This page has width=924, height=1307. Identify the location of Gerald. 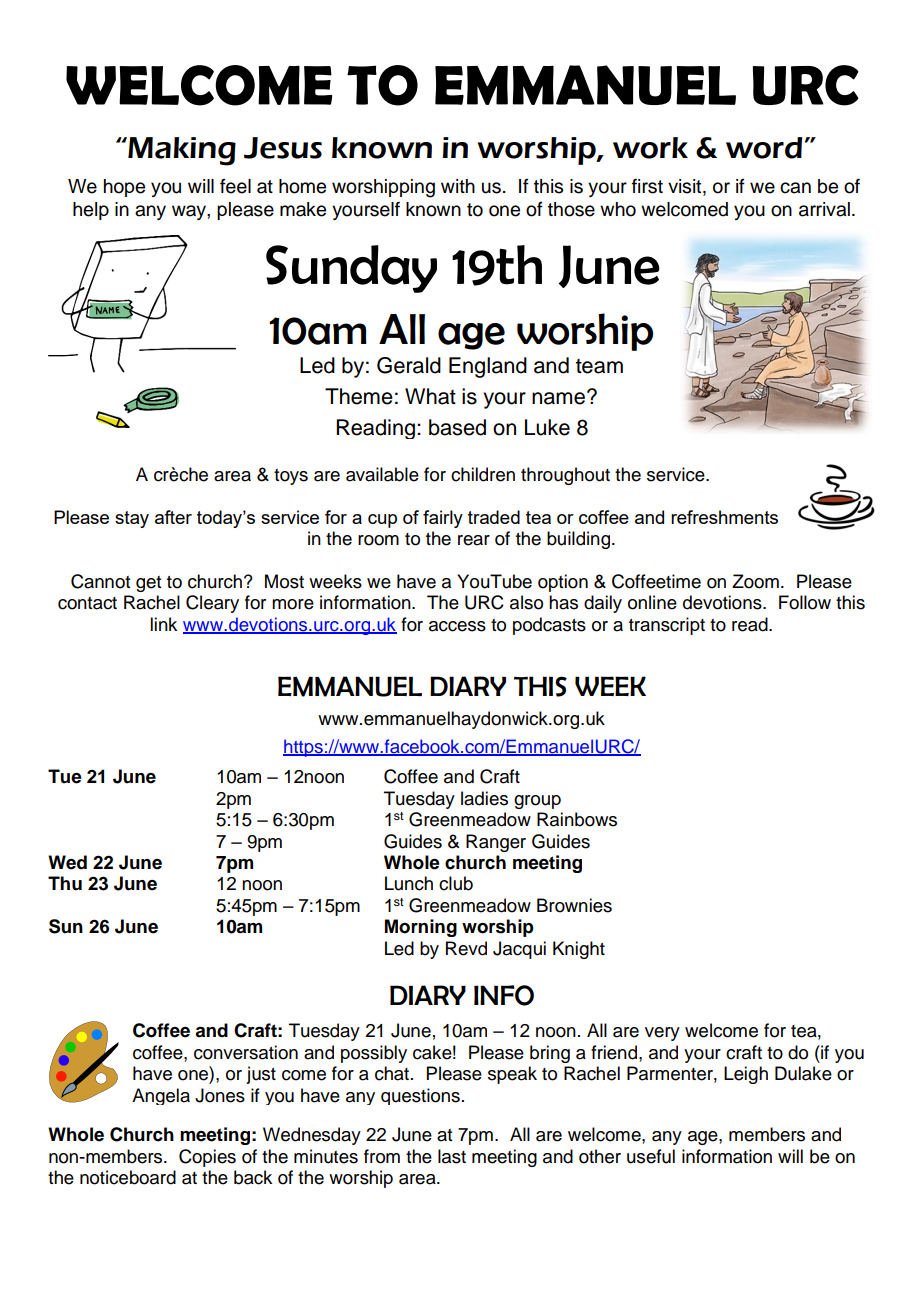
(409, 365).
